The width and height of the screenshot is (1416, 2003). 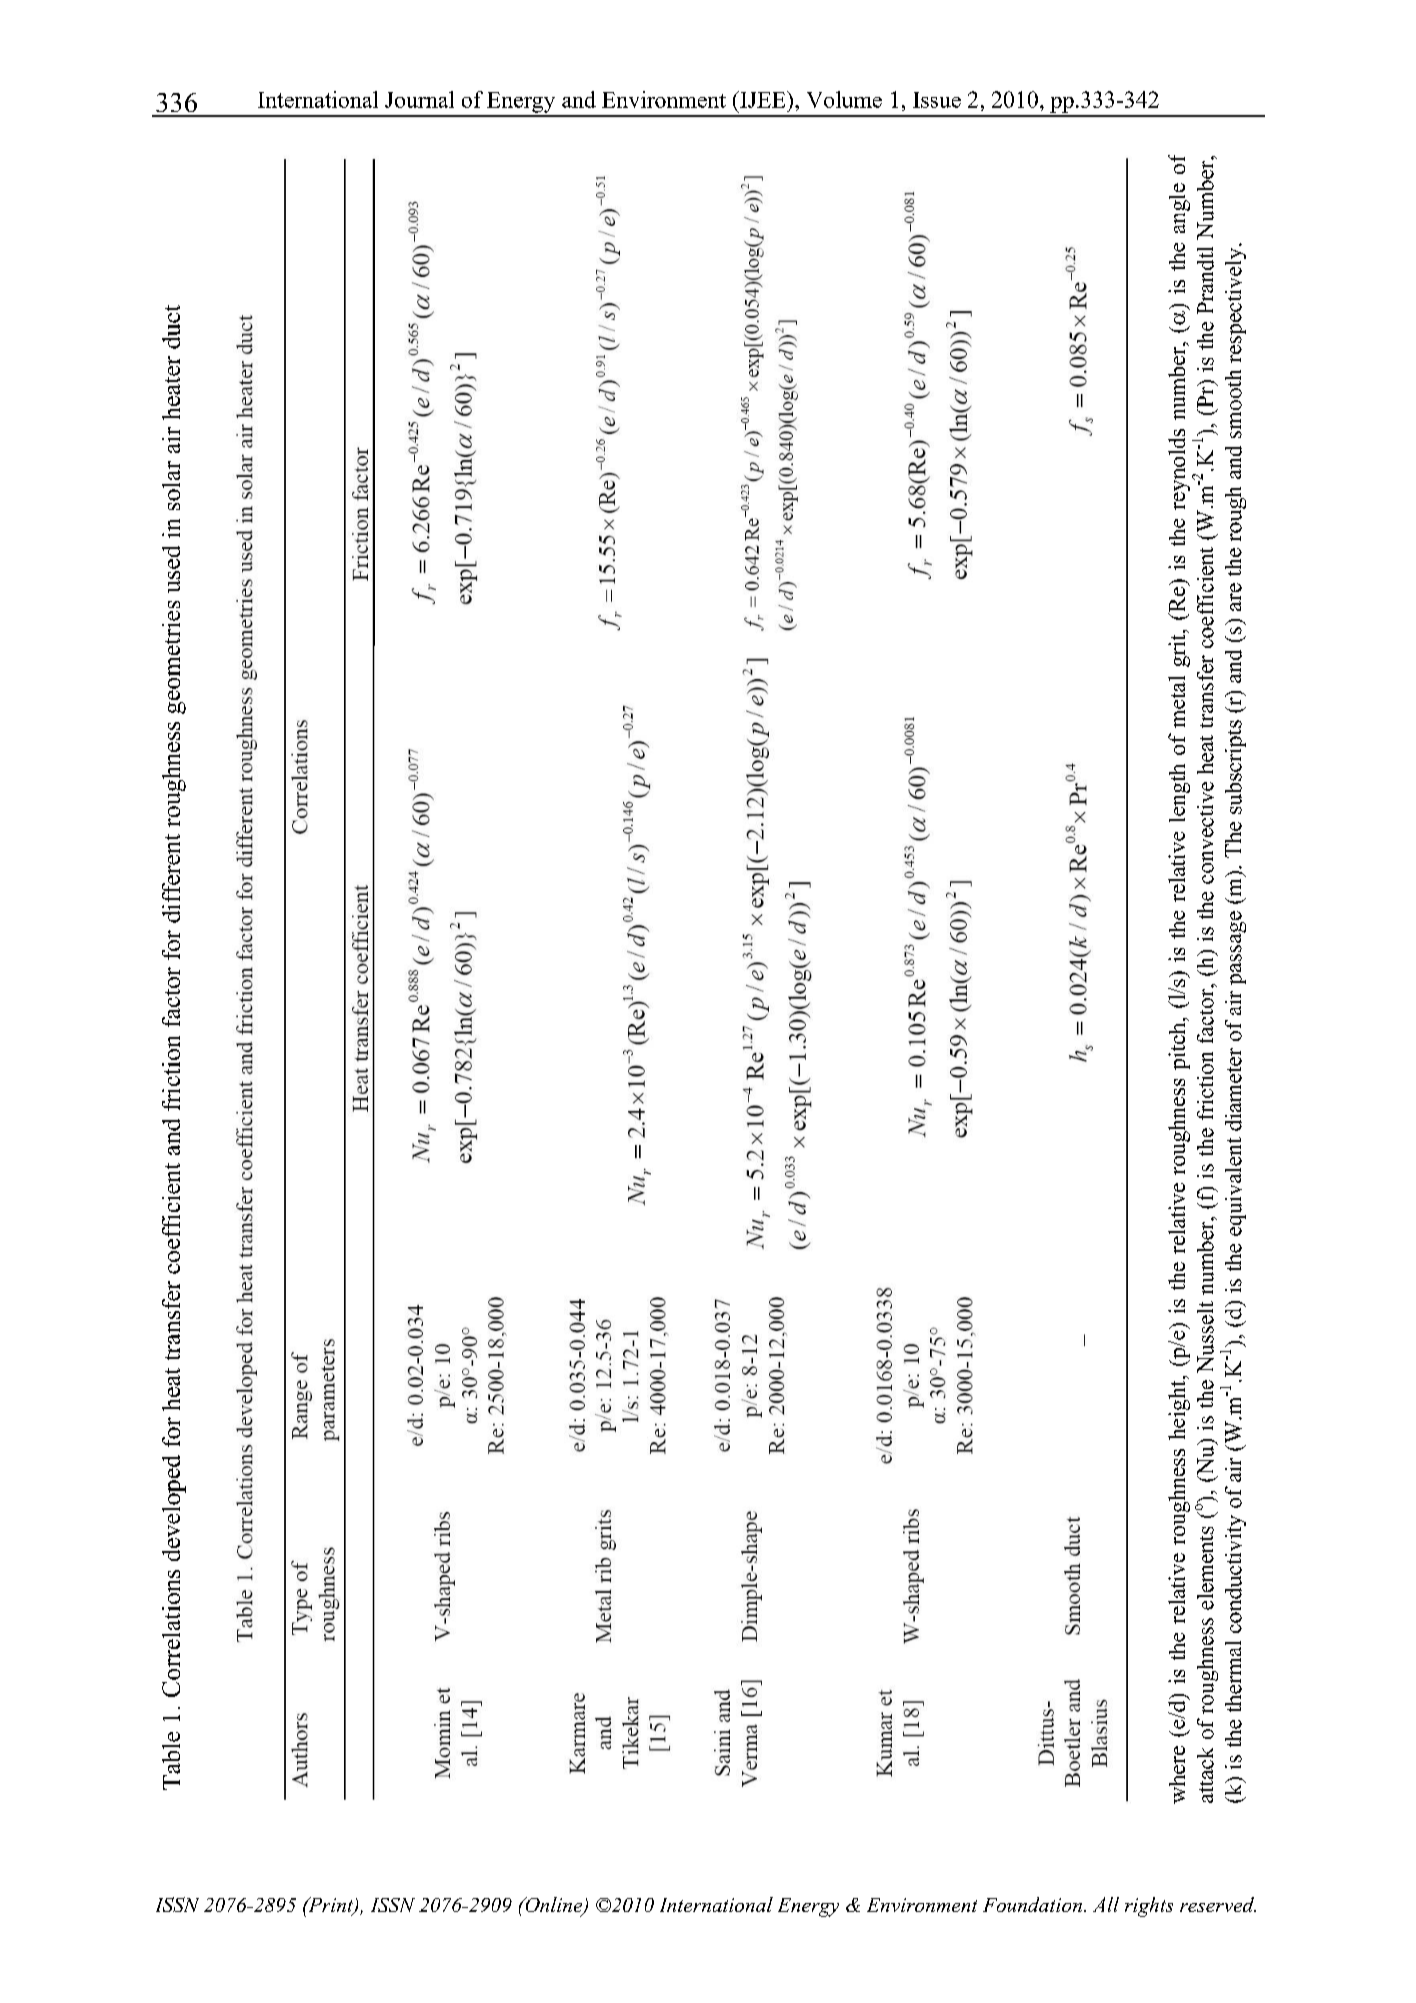 What do you see at coordinates (1106, 1904) in the screenshot?
I see `All` at bounding box center [1106, 1904].
